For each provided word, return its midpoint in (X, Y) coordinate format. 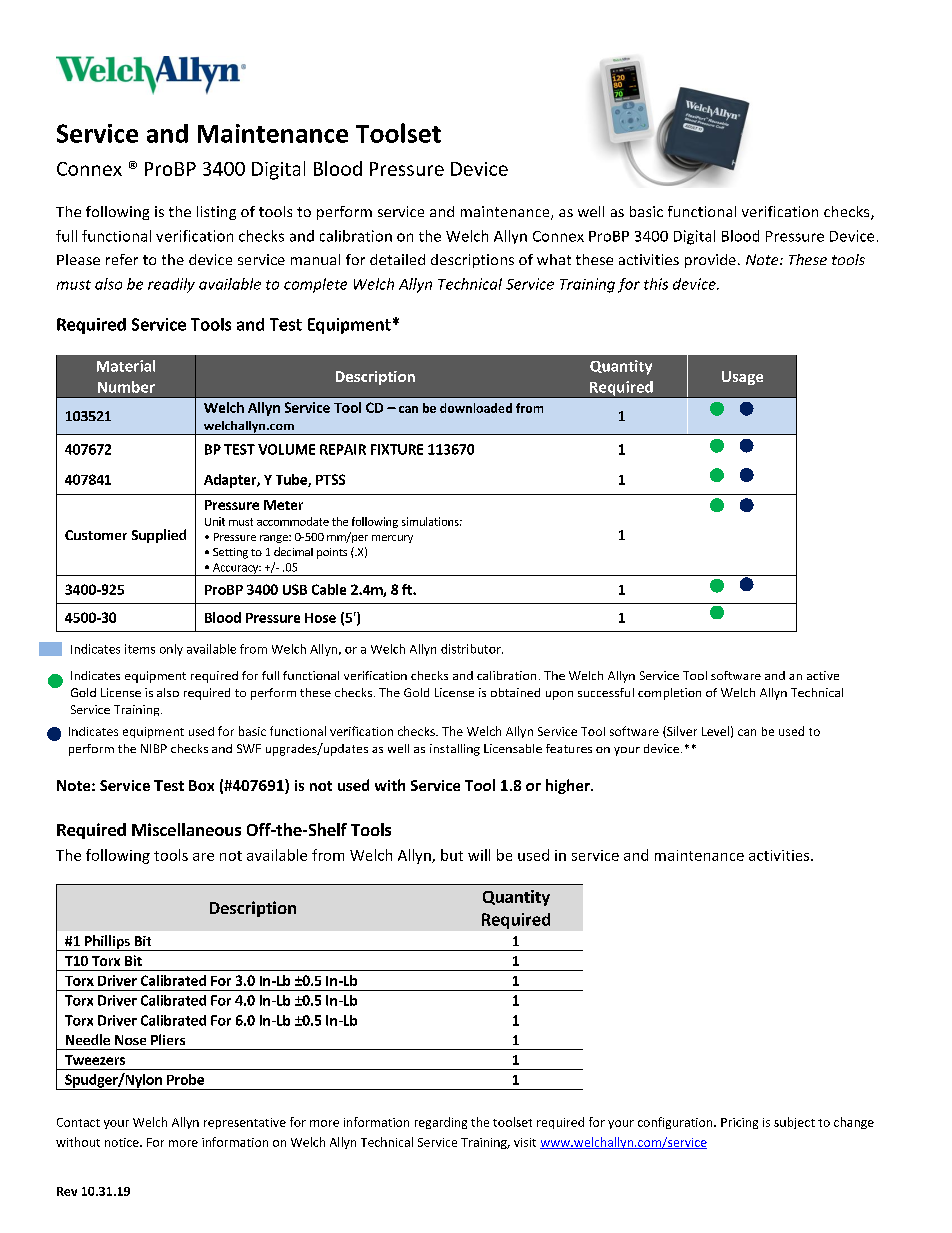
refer (122, 259)
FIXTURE (397, 449)
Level (715, 731)
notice (123, 1142)
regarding (441, 1123)
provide (710, 261)
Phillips (107, 943)
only (171, 650)
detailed (397, 259)
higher (569, 786)
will (479, 855)
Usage (742, 378)
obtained (515, 692)
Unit (215, 521)
